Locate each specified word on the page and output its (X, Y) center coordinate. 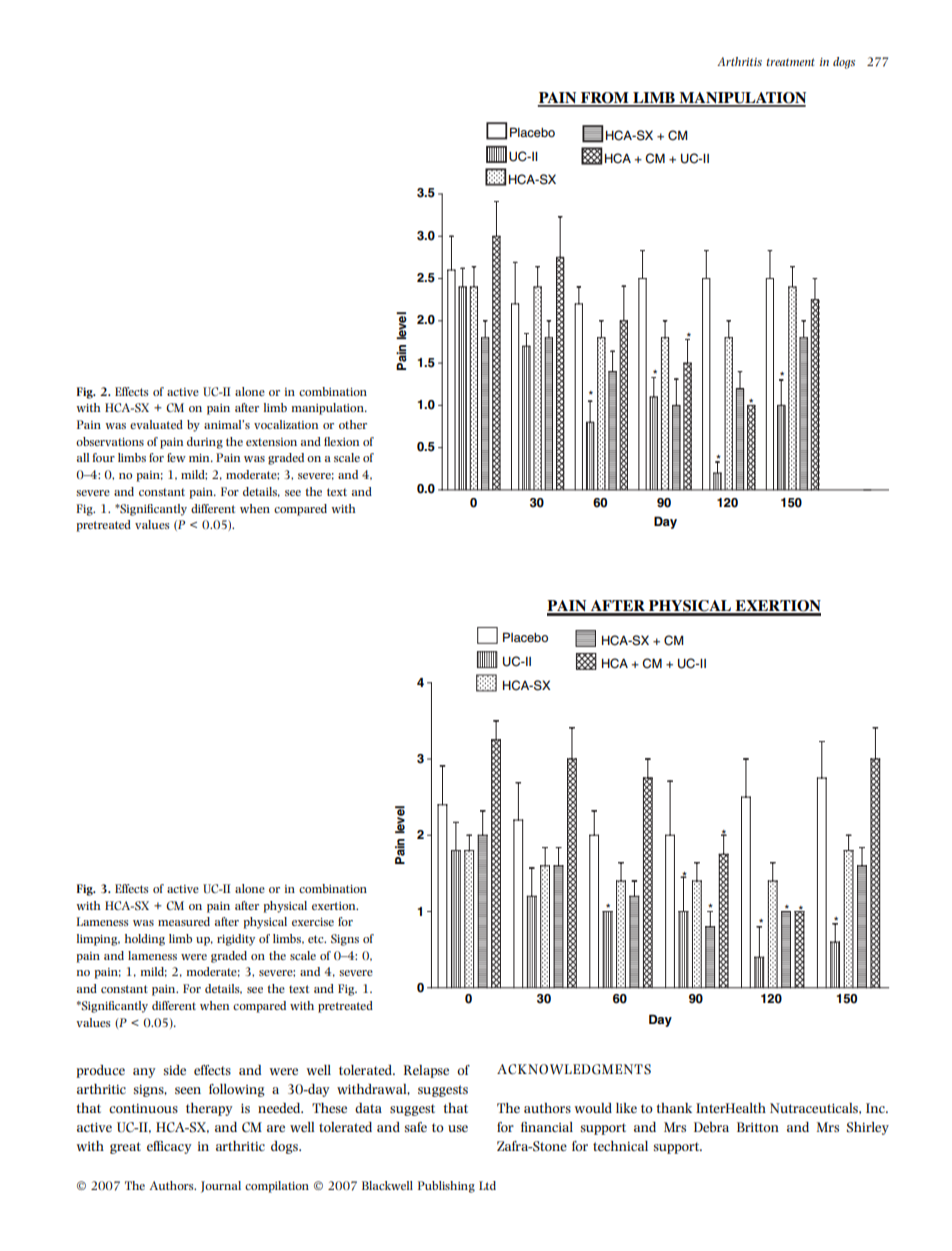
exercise (313, 922)
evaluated (156, 424)
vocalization (286, 424)
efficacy (169, 1147)
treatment (791, 62)
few (176, 457)
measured (184, 921)
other (353, 424)
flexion (341, 441)
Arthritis (739, 61)
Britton (758, 1127)
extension (271, 442)
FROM (604, 99)
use (458, 1128)
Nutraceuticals (815, 1108)
